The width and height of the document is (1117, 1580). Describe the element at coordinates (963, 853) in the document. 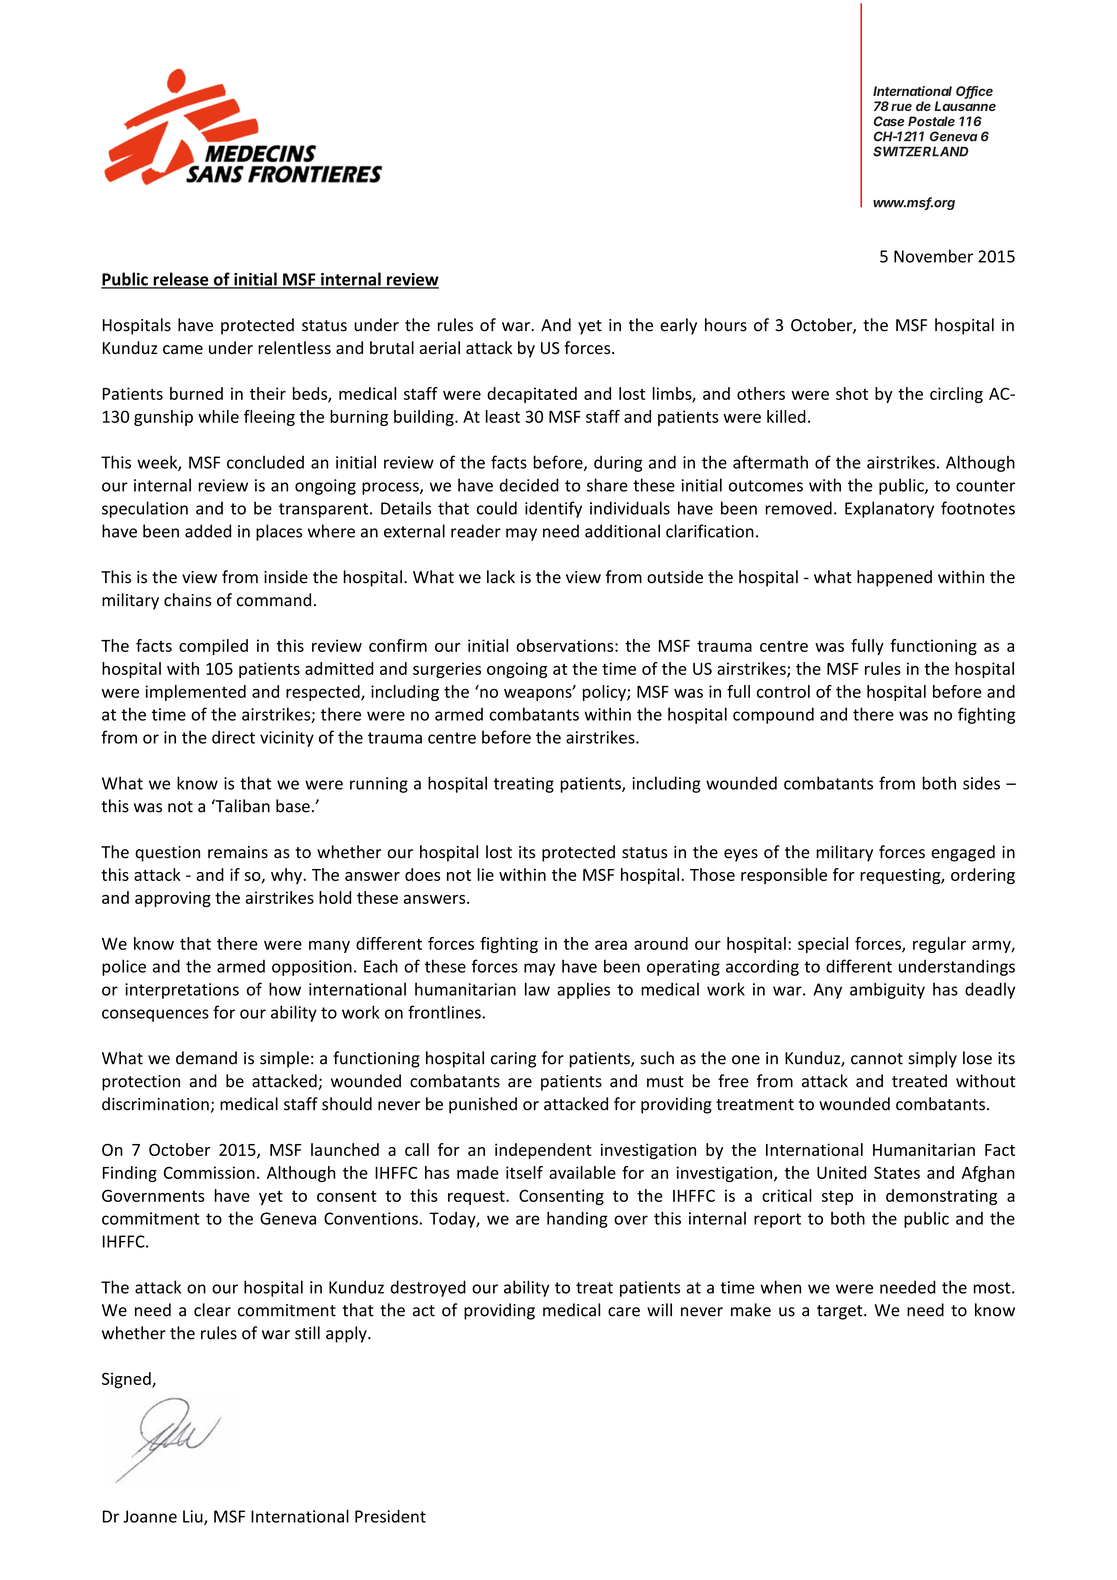

I see `engaged` at that location.
